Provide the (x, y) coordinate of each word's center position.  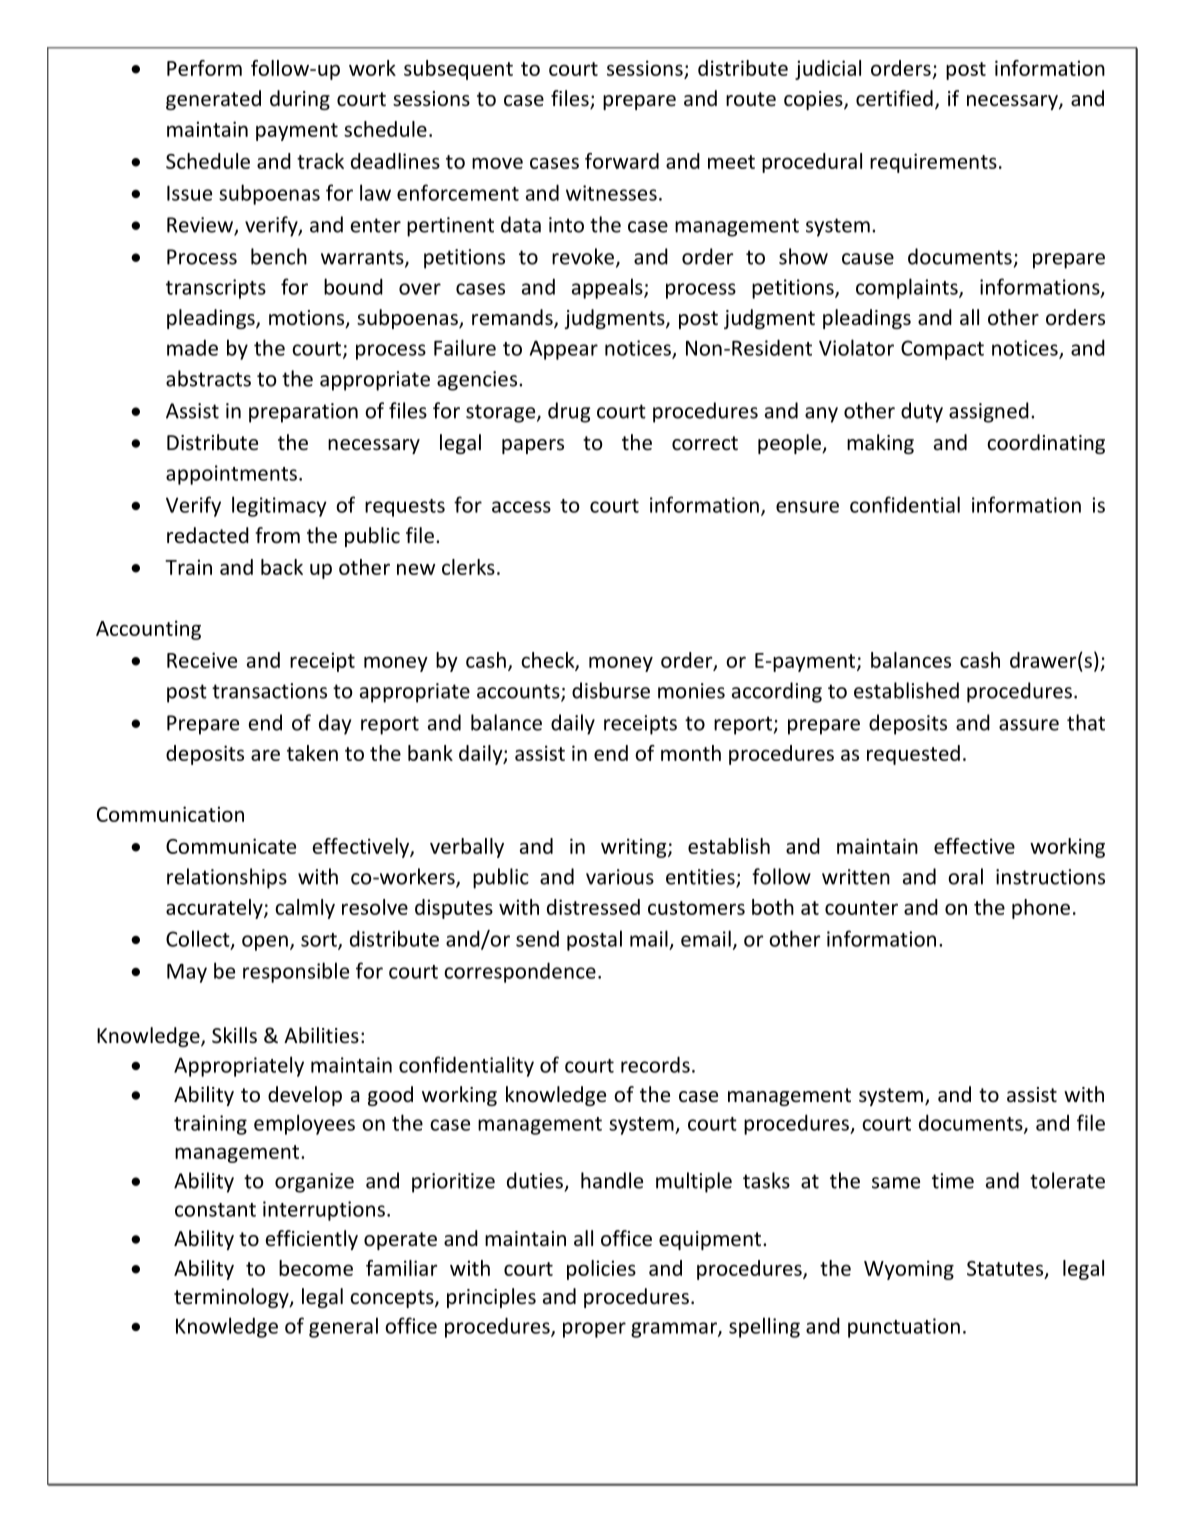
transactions (269, 691)
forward (622, 161)
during (300, 100)
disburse (611, 690)
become (316, 1268)
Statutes (1006, 1269)
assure (1029, 725)
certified (894, 98)
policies (601, 1270)
